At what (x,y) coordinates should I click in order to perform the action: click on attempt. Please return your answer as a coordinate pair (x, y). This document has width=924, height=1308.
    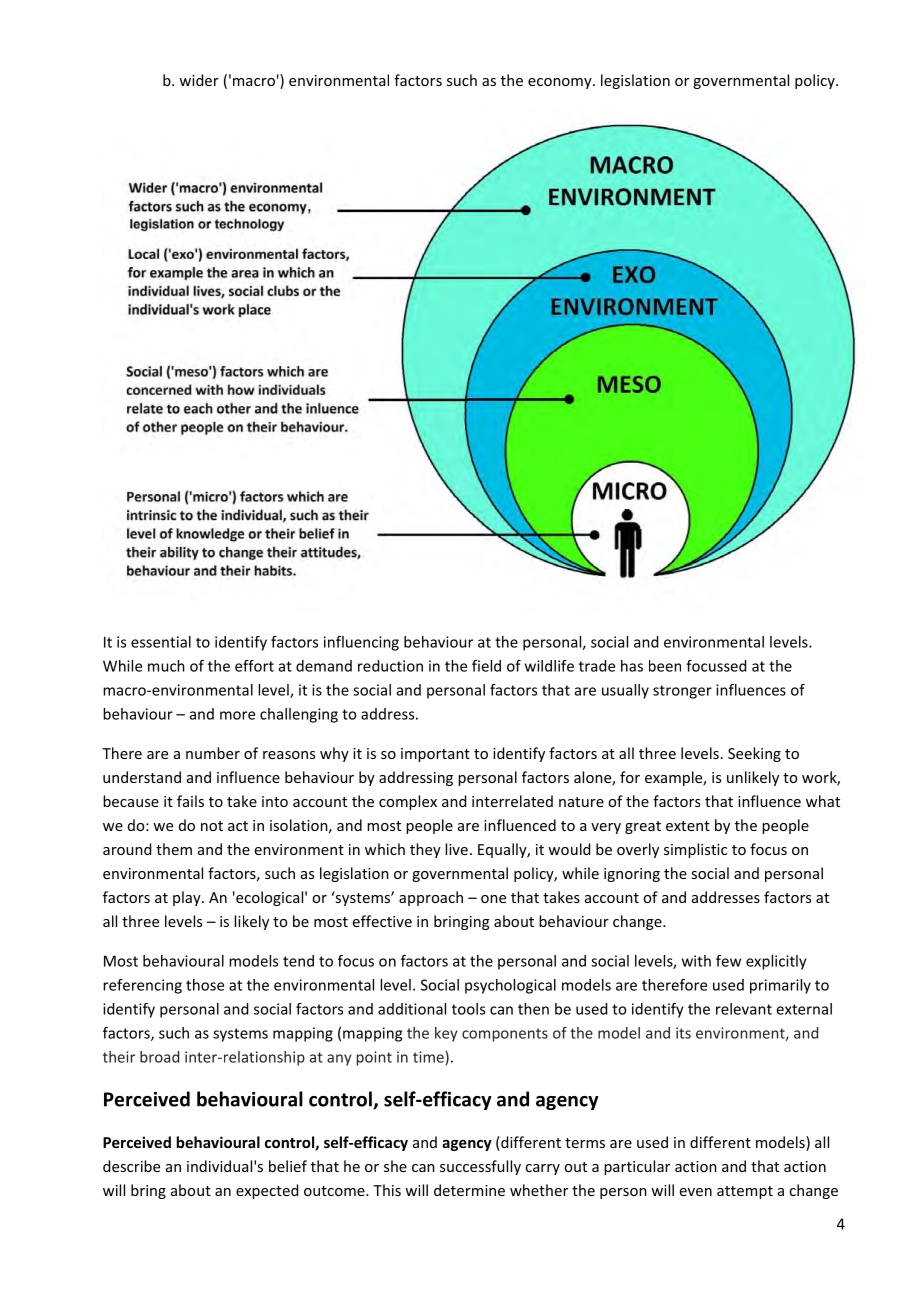
    Looking at the image, I should click on (745, 1192).
